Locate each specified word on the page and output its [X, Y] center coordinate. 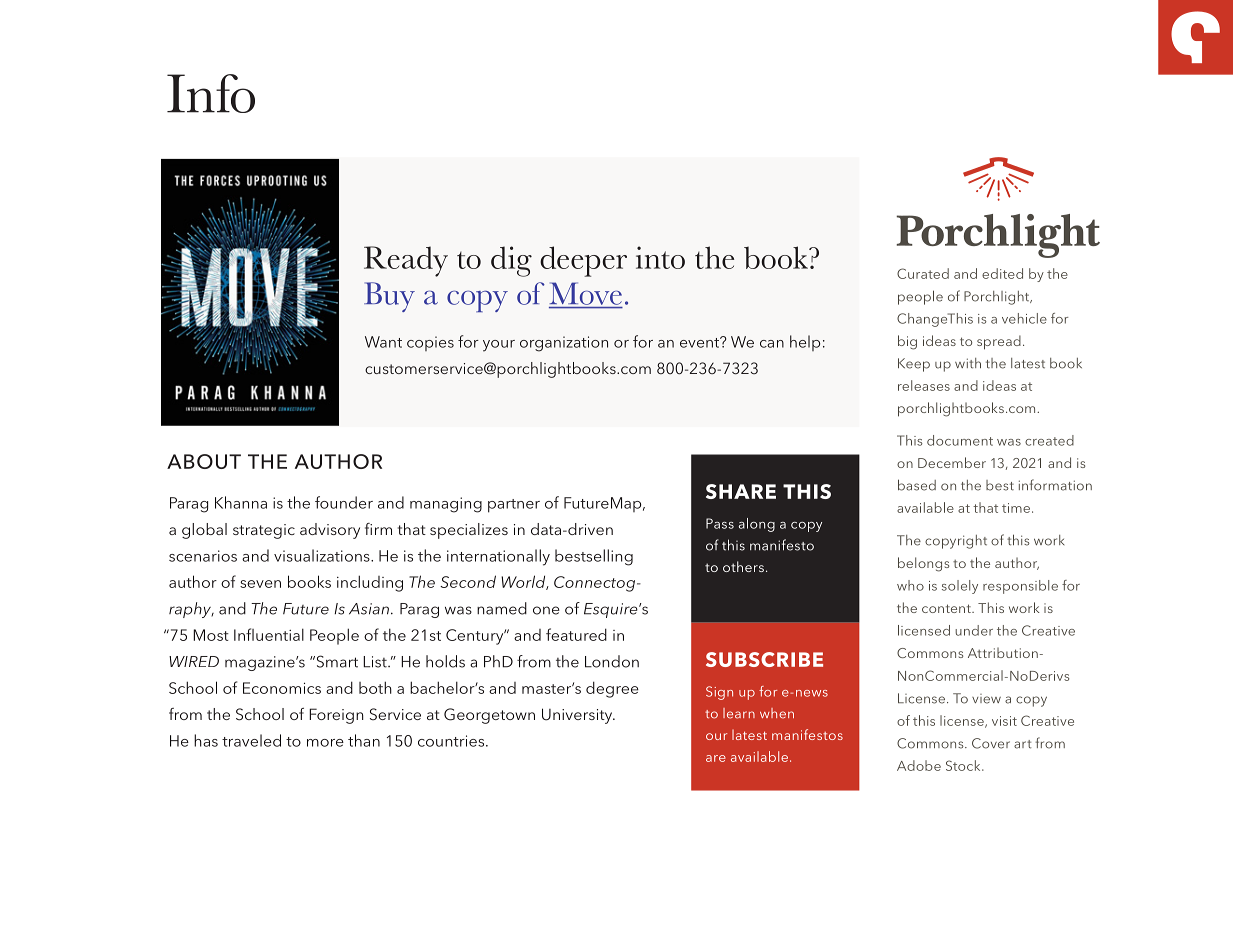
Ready [406, 261]
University [578, 716]
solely [960, 587]
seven [260, 584]
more [325, 743]
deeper [583, 261]
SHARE [741, 491]
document [960, 440]
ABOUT [204, 461]
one [546, 610]
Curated [923, 273]
